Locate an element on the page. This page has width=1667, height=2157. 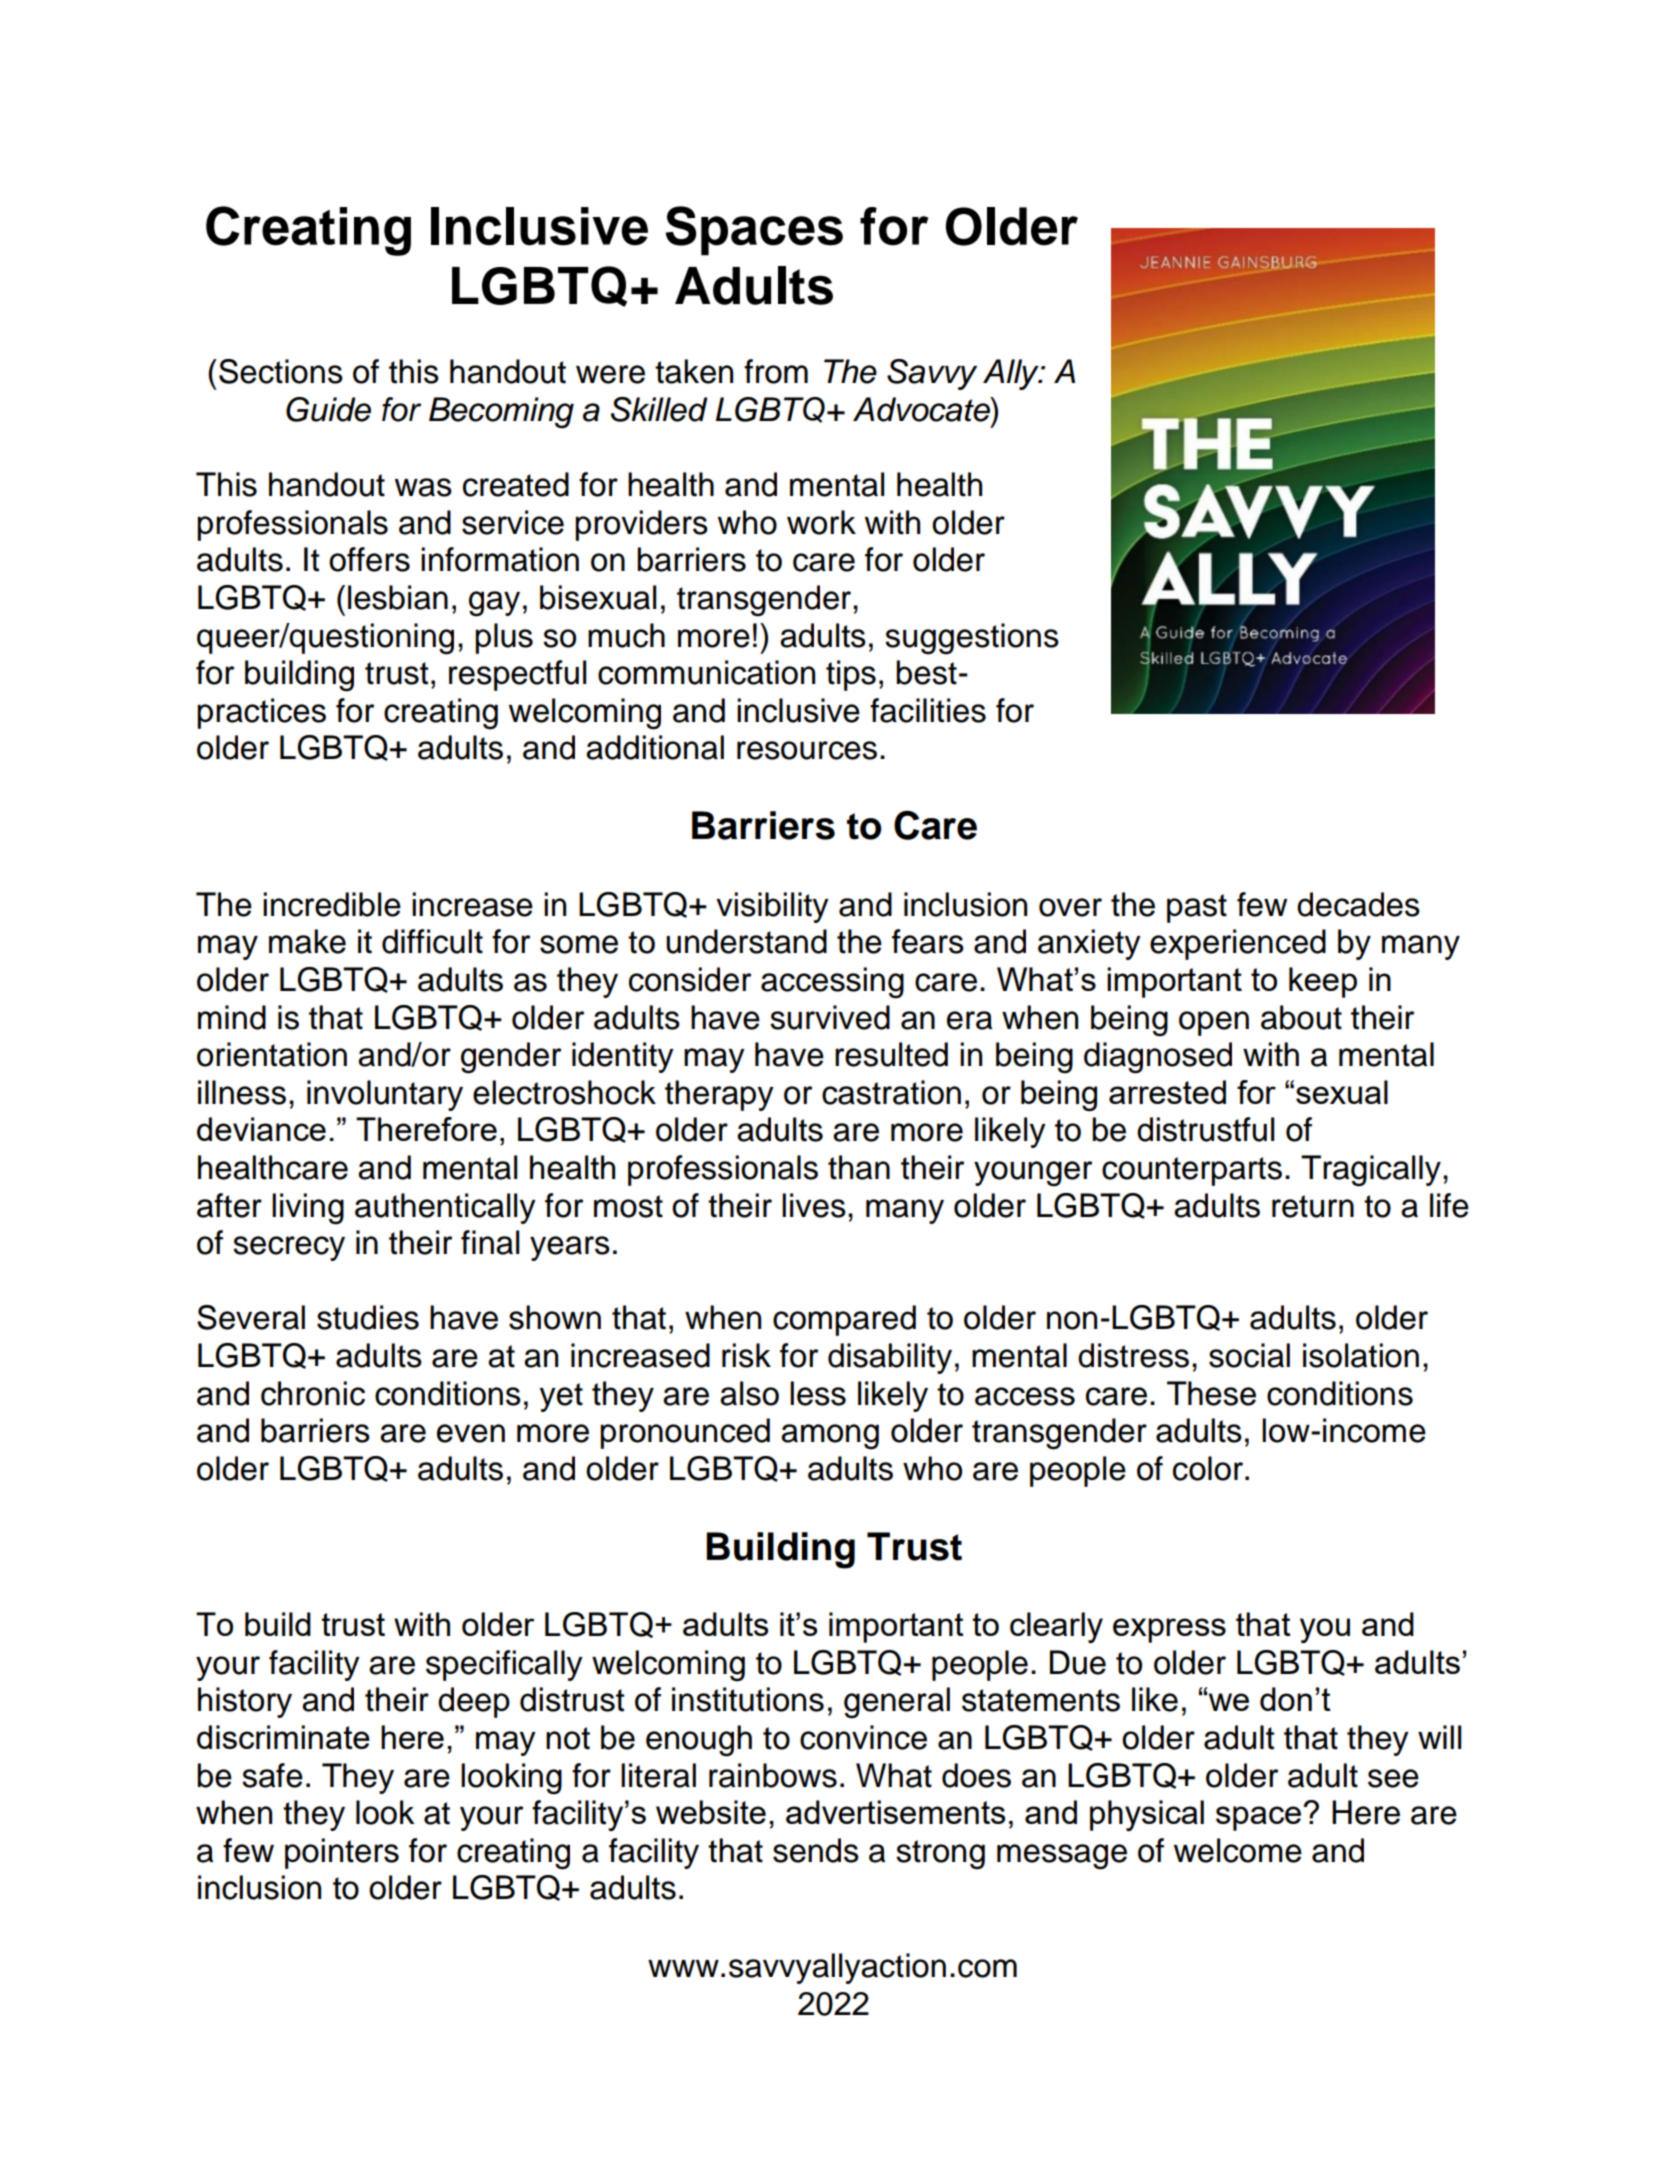
suggestions is located at coordinates (972, 639).
